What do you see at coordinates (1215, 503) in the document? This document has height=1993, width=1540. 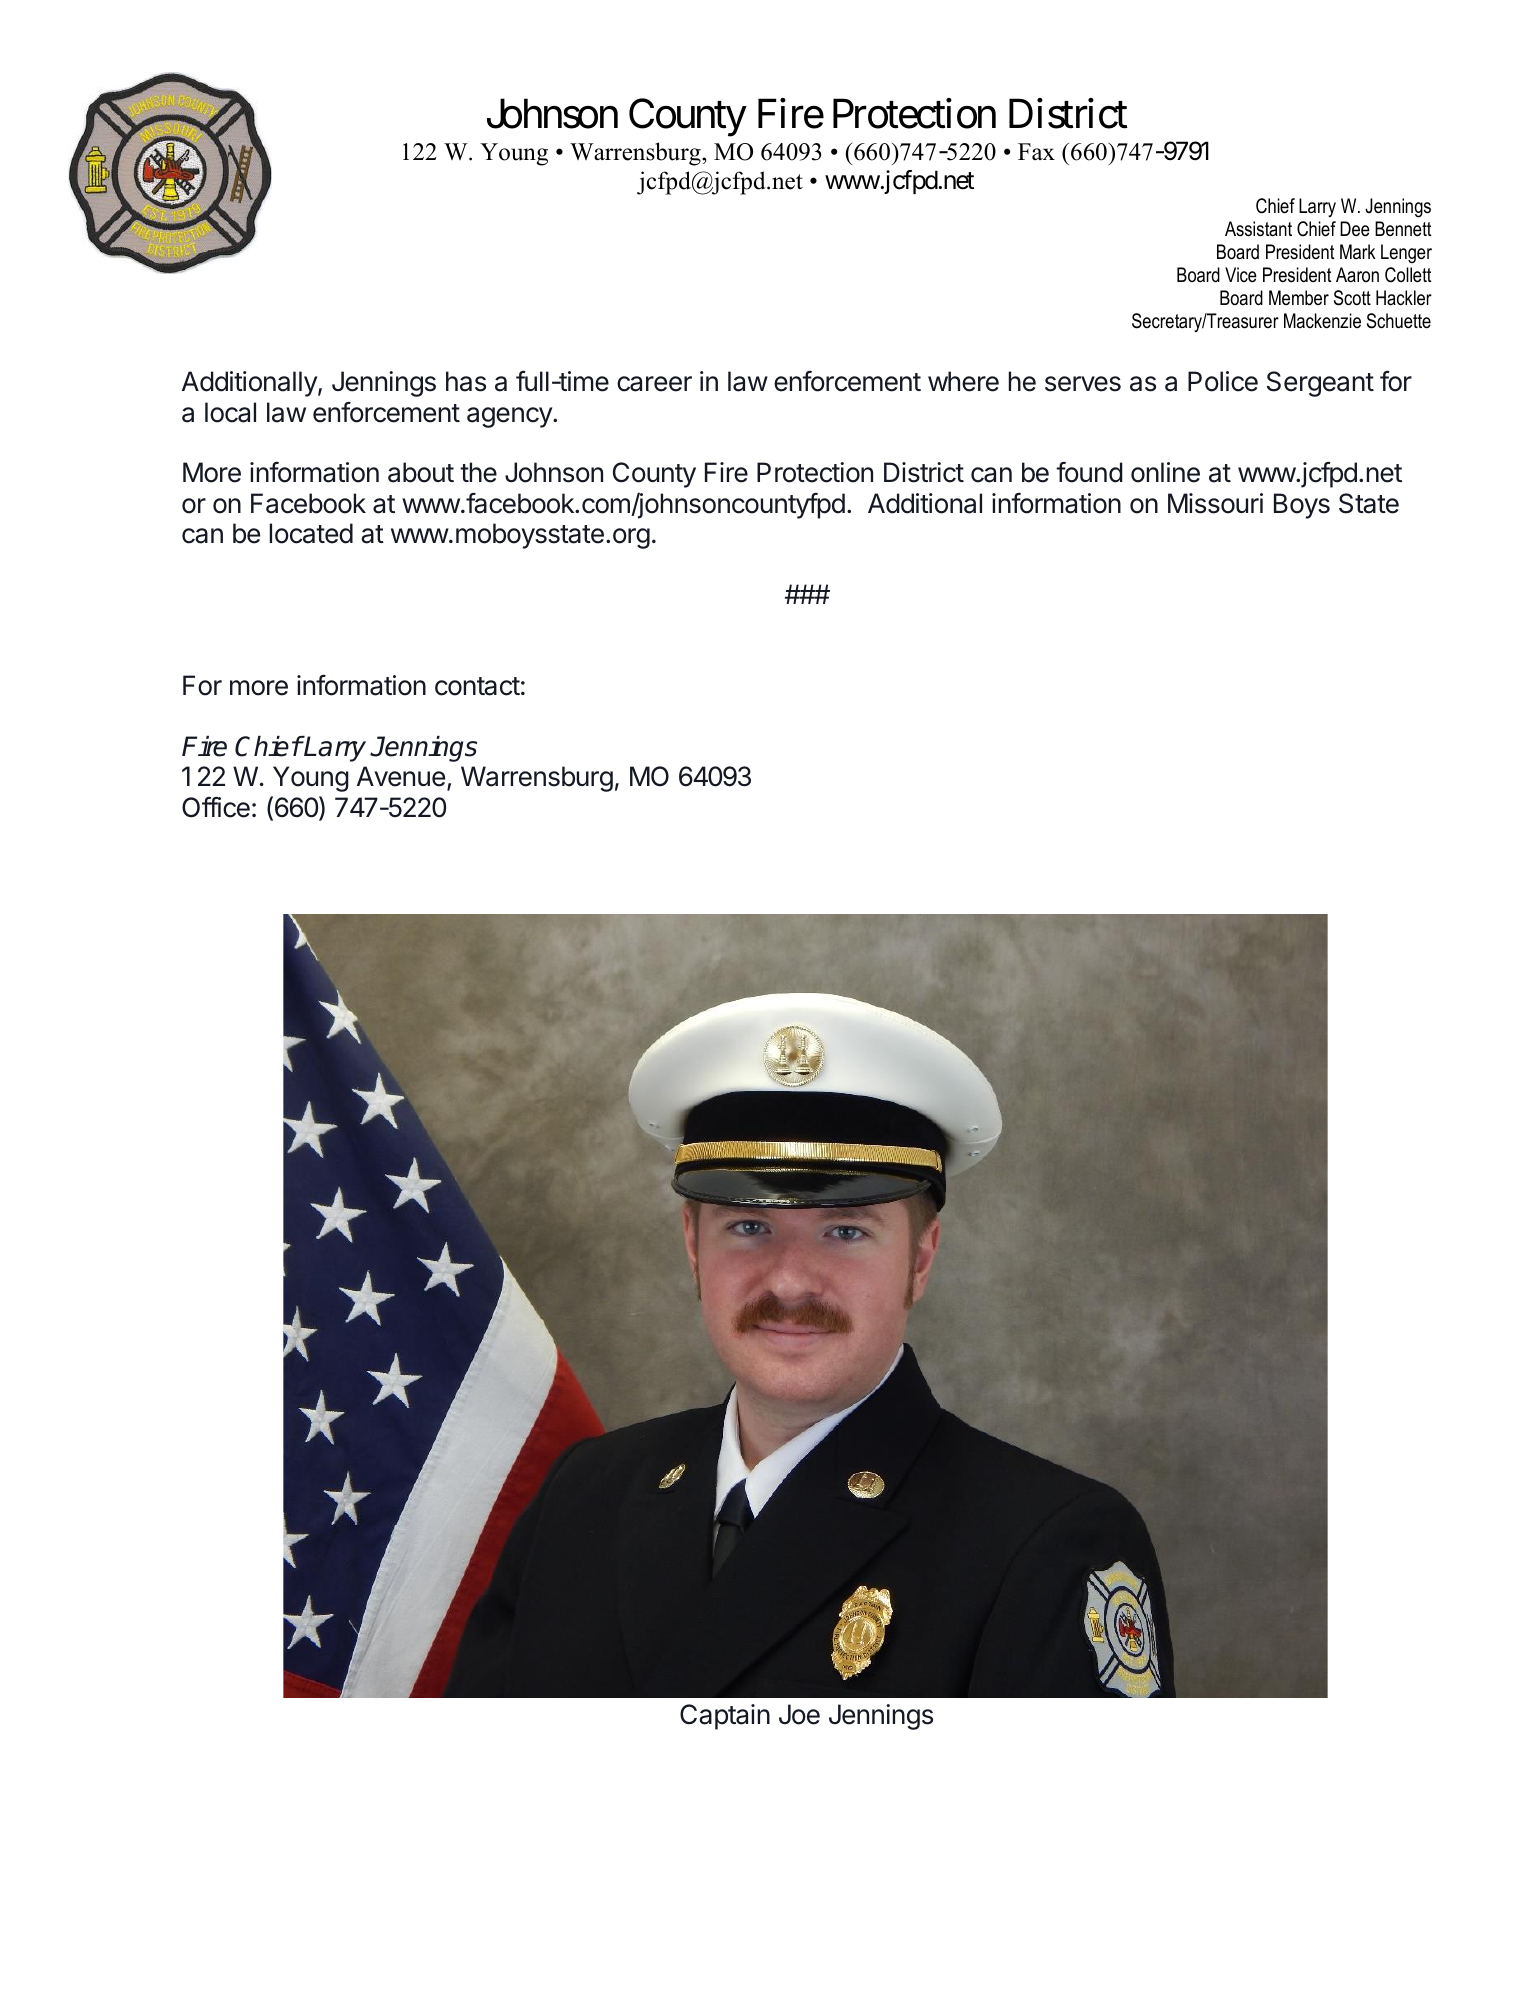 I see `Missouri` at bounding box center [1215, 503].
